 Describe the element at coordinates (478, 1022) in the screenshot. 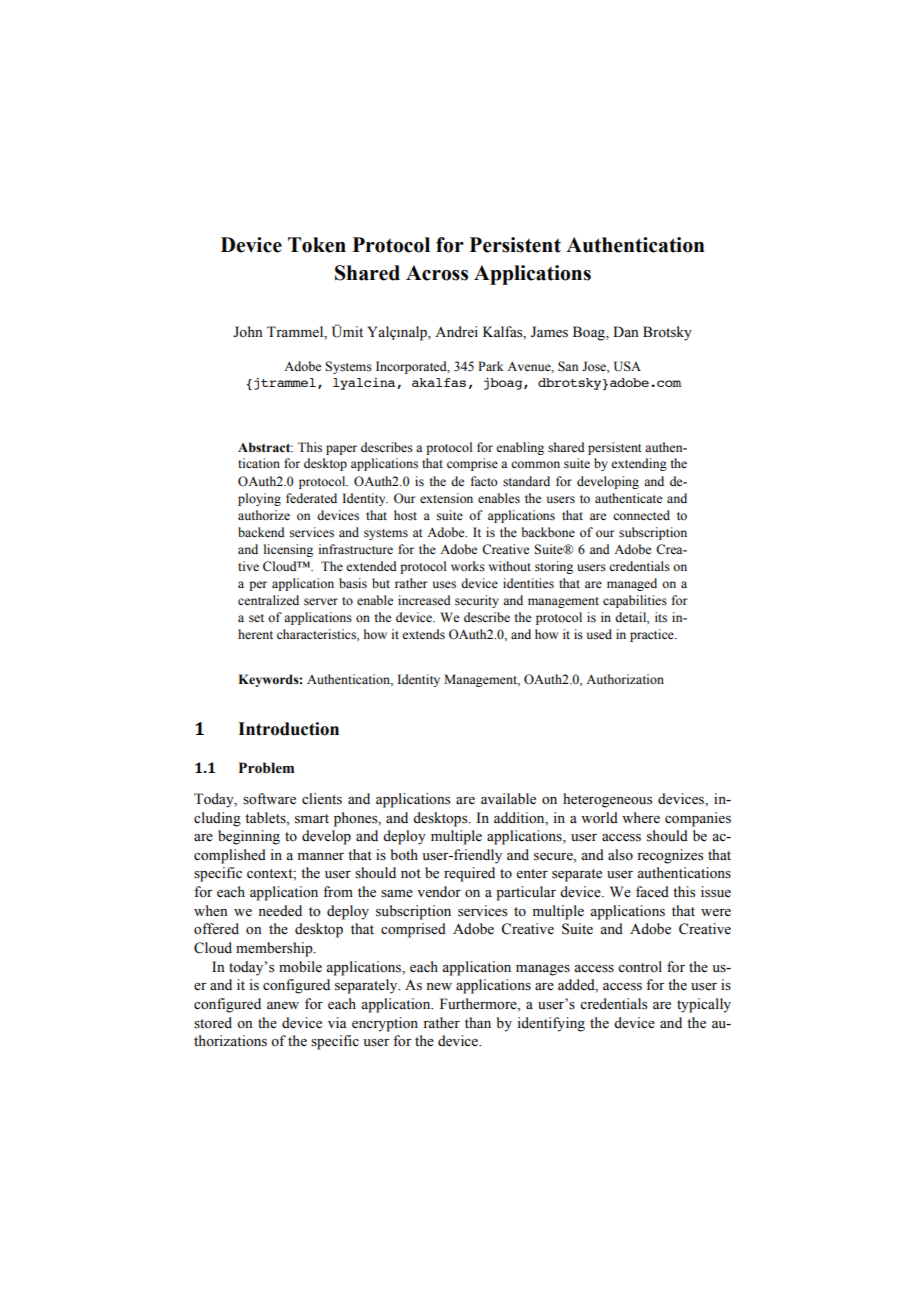

I see `than` at that location.
